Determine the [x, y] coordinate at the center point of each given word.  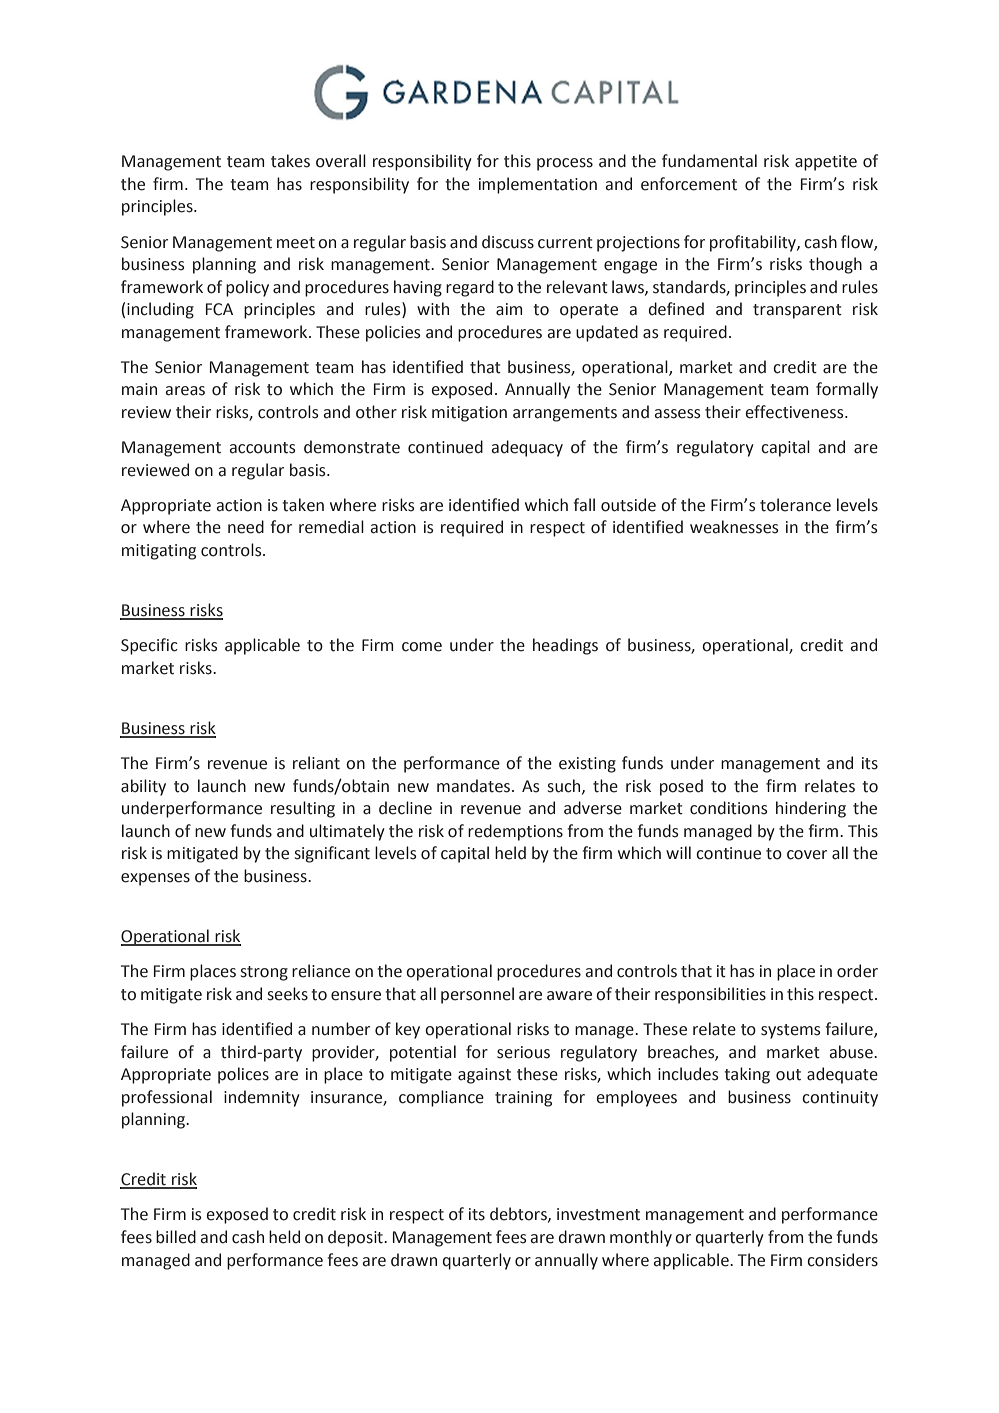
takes [290, 161]
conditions [729, 808]
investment [598, 1214]
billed [176, 1237]
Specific [149, 646]
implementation [538, 185]
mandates [473, 786]
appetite [826, 163]
